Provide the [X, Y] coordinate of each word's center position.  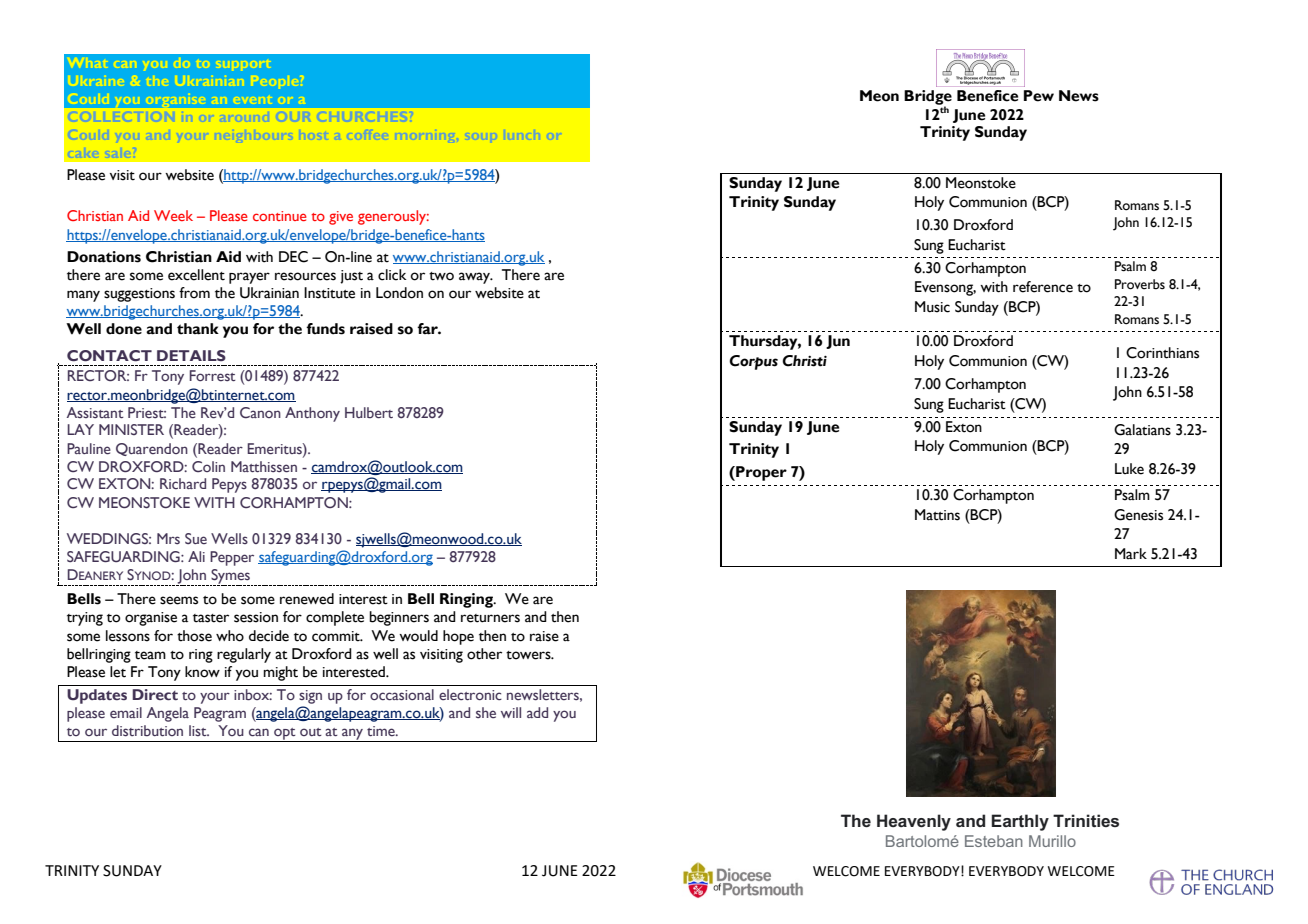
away [475, 278]
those [194, 636]
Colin [208, 466]
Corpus [753, 362]
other [484, 654]
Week [173, 215]
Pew [1039, 96]
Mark [1131, 553]
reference [1043, 287]
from [194, 293]
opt [285, 735]
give [341, 218]
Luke [1129, 469]
